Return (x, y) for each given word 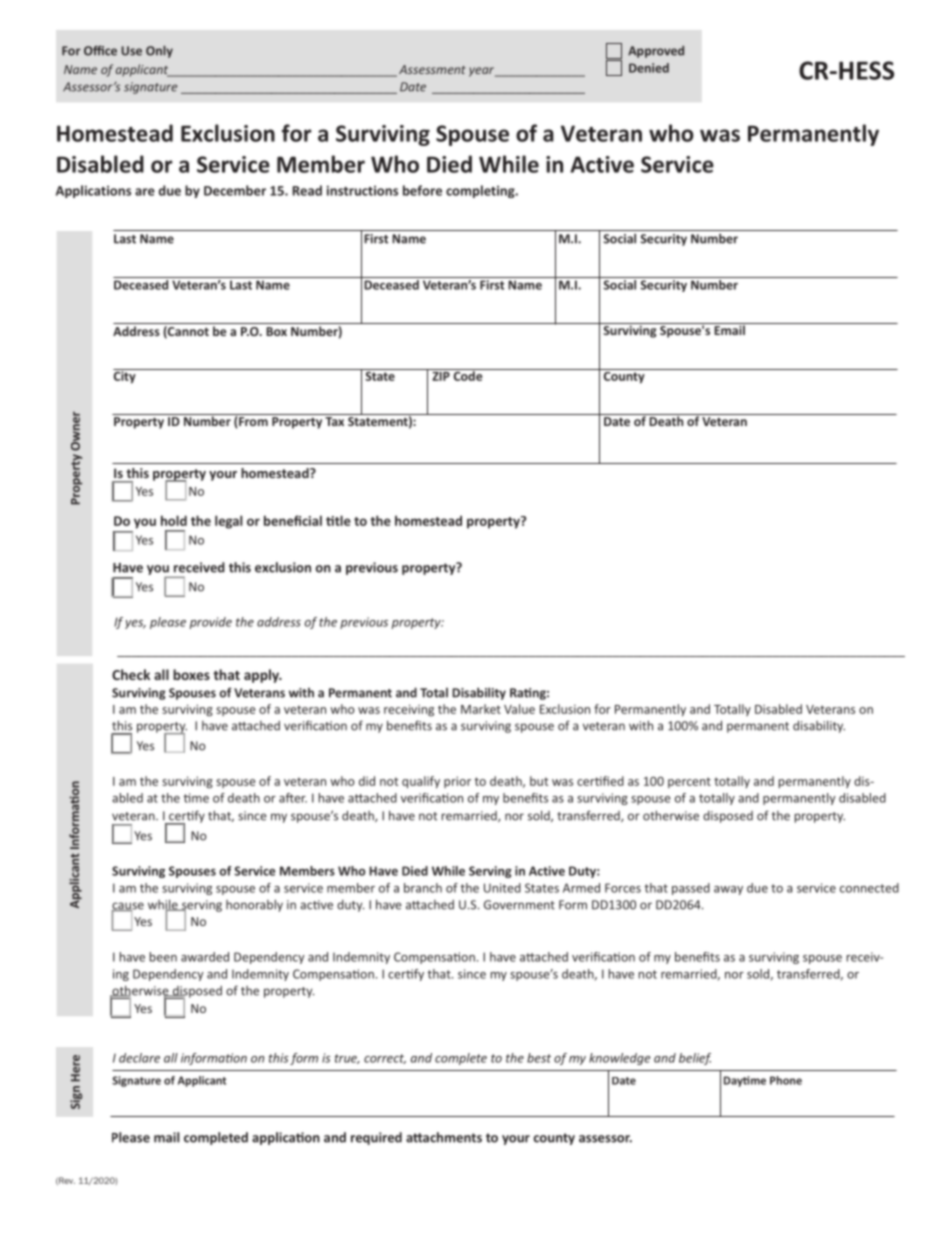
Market (481, 709)
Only (159, 51)
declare (139, 1058)
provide (210, 623)
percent (689, 782)
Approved (656, 52)
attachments (444, 1137)
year (482, 72)
